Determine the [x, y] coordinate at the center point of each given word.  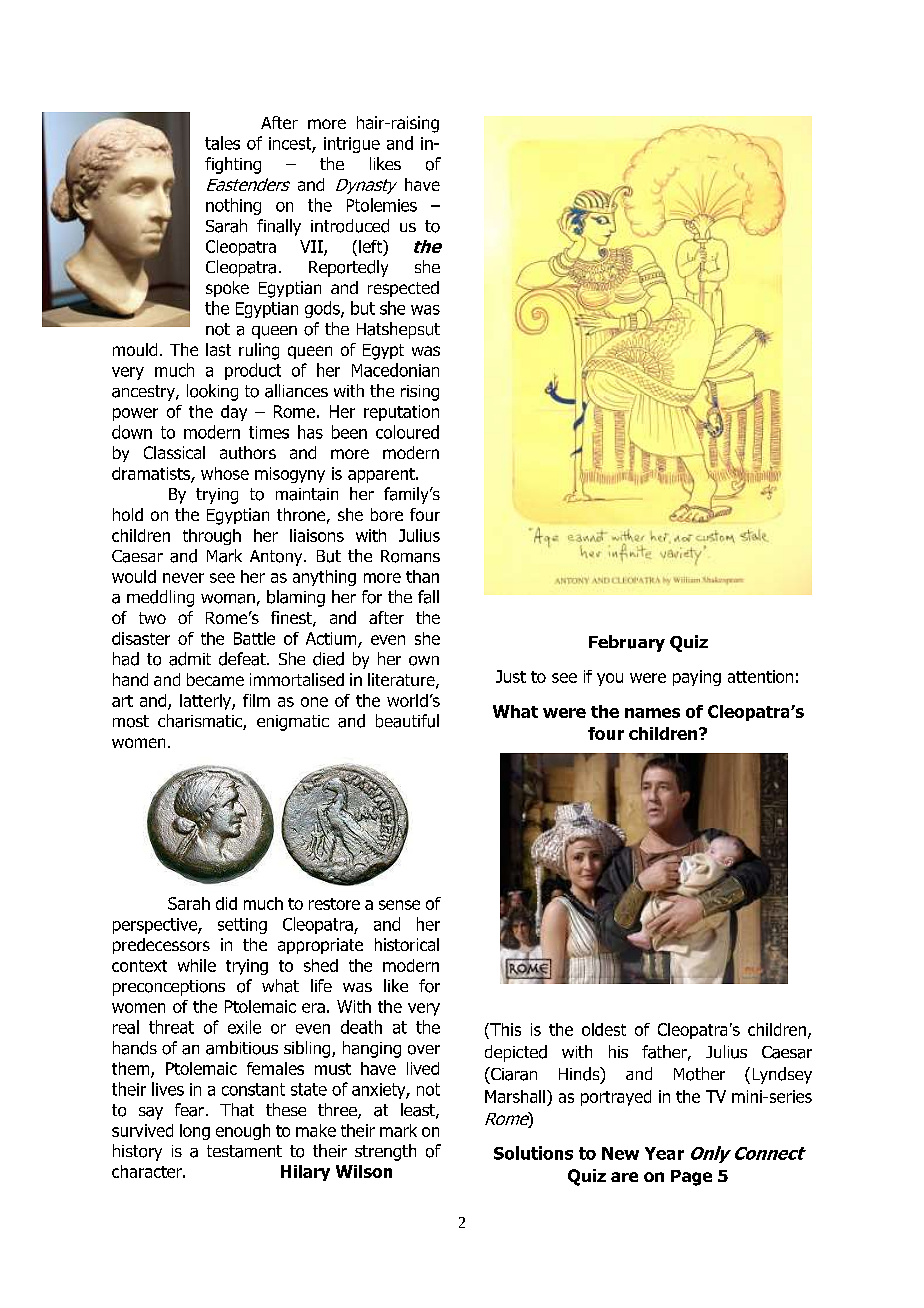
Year [664, 1153]
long [195, 1132]
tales [222, 143]
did [226, 903]
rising [420, 393]
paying [697, 678]
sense [399, 905]
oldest [604, 1029]
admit [190, 659]
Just [511, 676]
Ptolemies [382, 205]
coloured [407, 432]
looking [212, 392]
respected [403, 289]
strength [385, 1152]
